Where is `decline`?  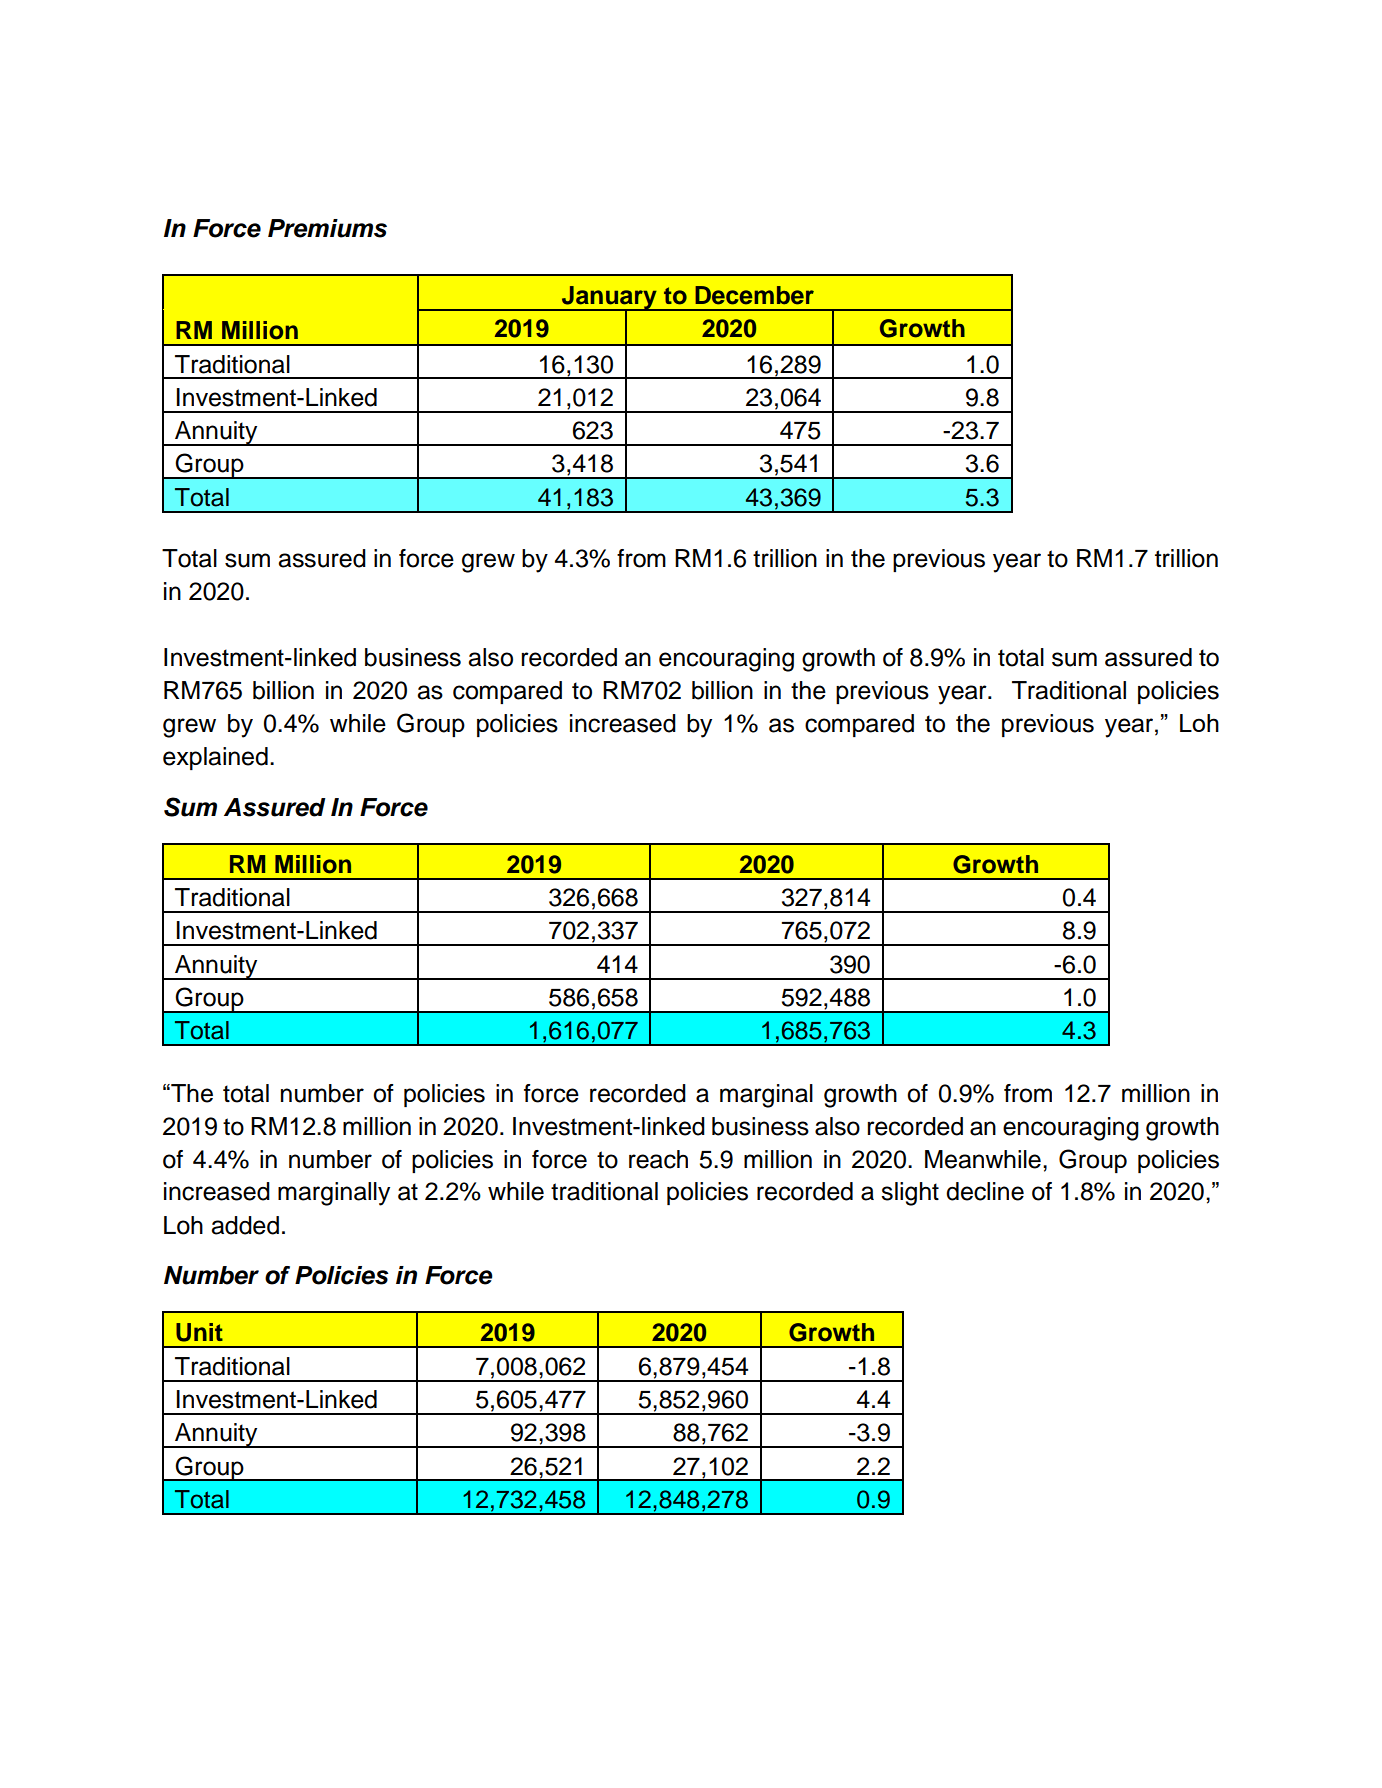
decline is located at coordinates (985, 1191).
